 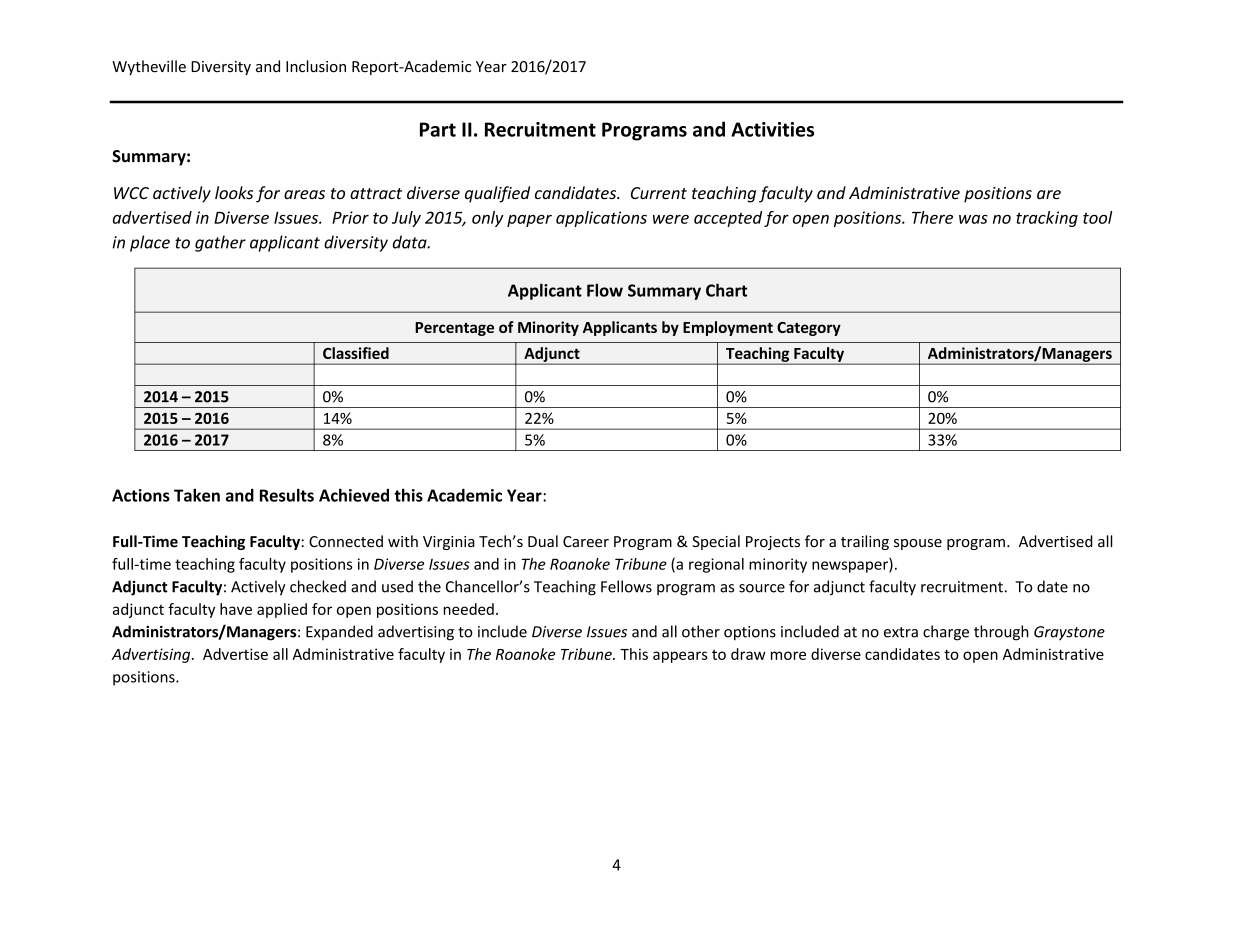 I want to click on Activities, so click(x=772, y=129).
